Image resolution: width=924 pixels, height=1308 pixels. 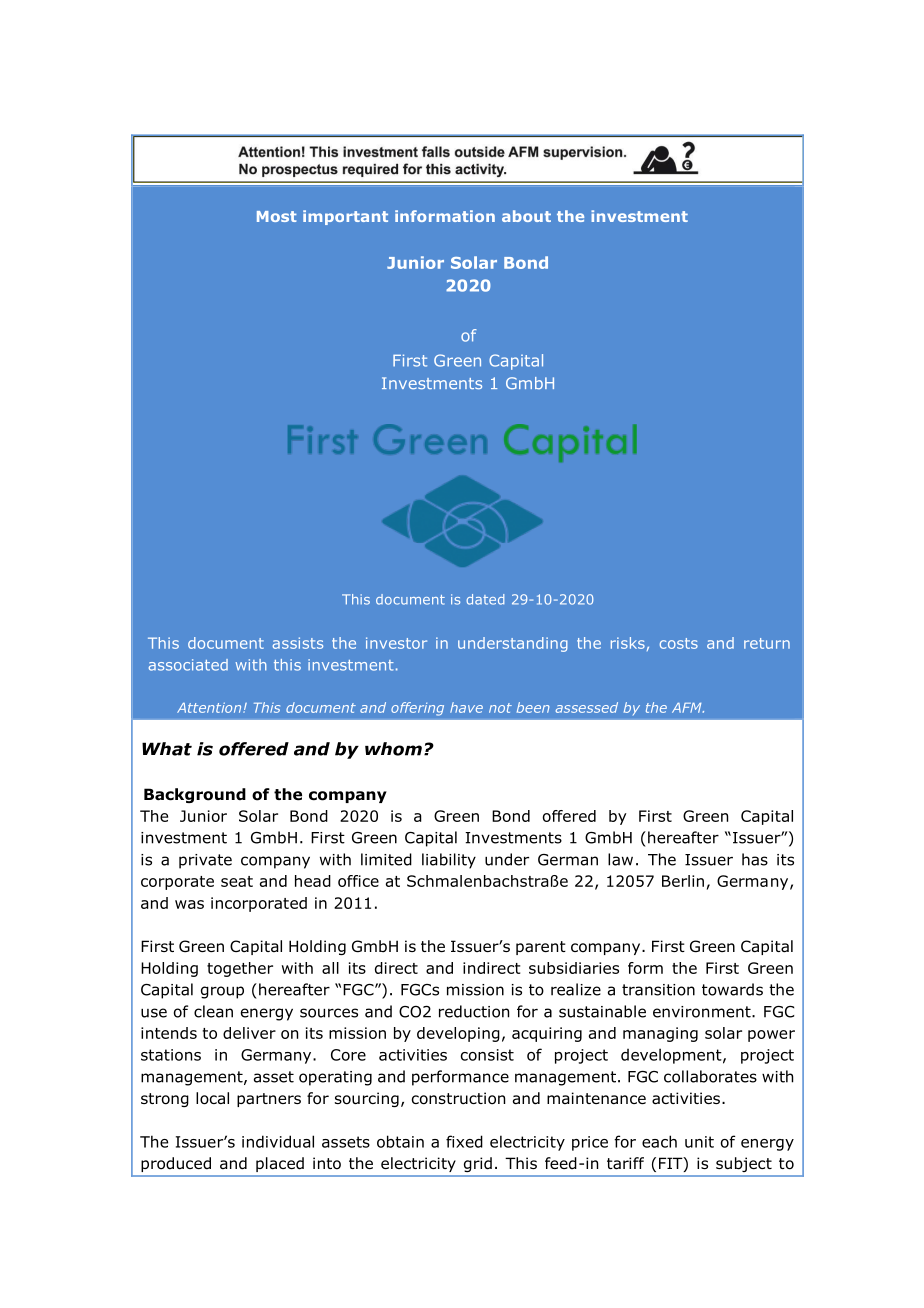 I want to click on individual, so click(x=278, y=1141).
